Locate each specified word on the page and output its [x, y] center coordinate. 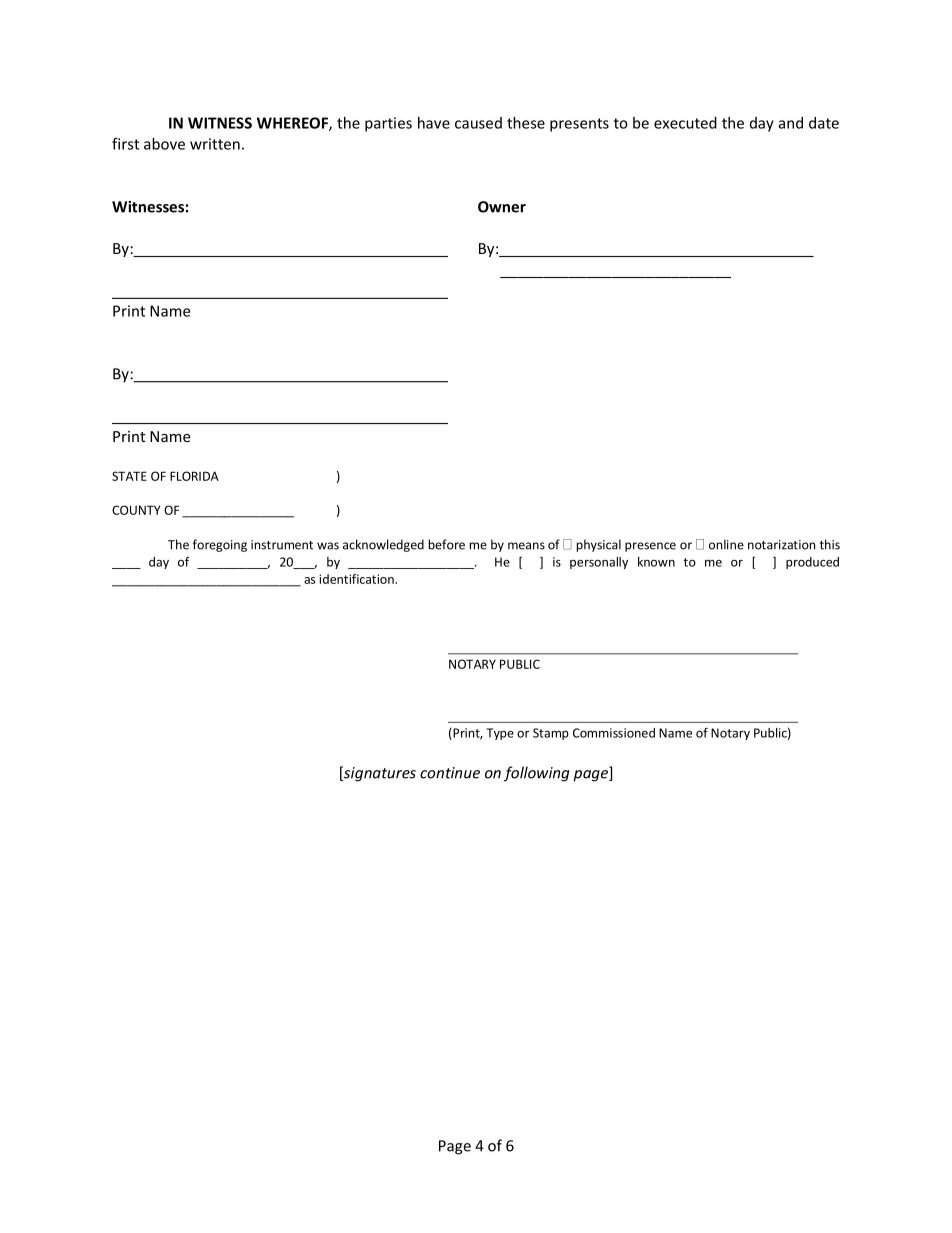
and [791, 123]
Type [500, 734]
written [215, 144]
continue [450, 773]
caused [478, 123]
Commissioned [614, 733]
